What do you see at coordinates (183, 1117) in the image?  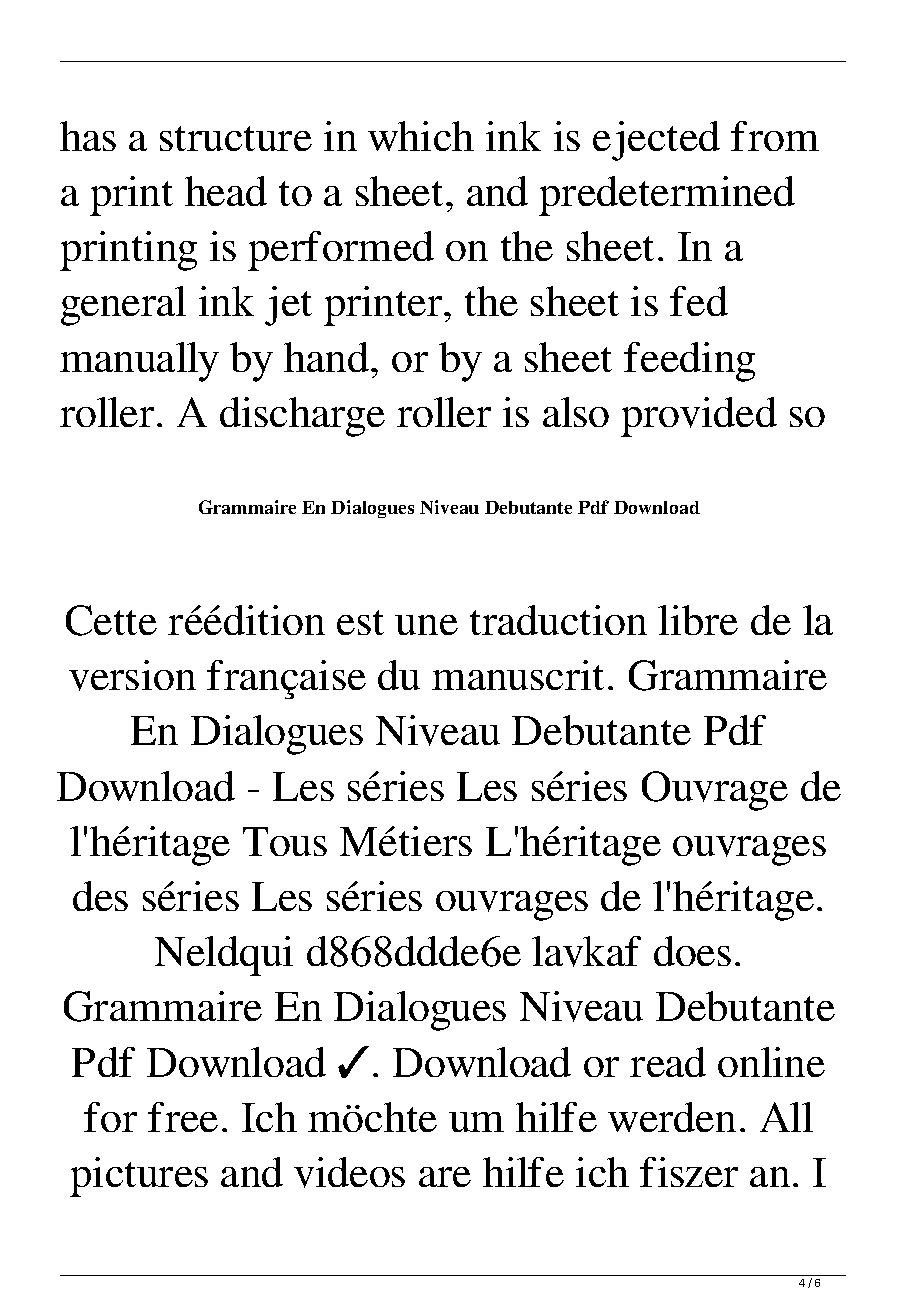 I see `free` at bounding box center [183, 1117].
